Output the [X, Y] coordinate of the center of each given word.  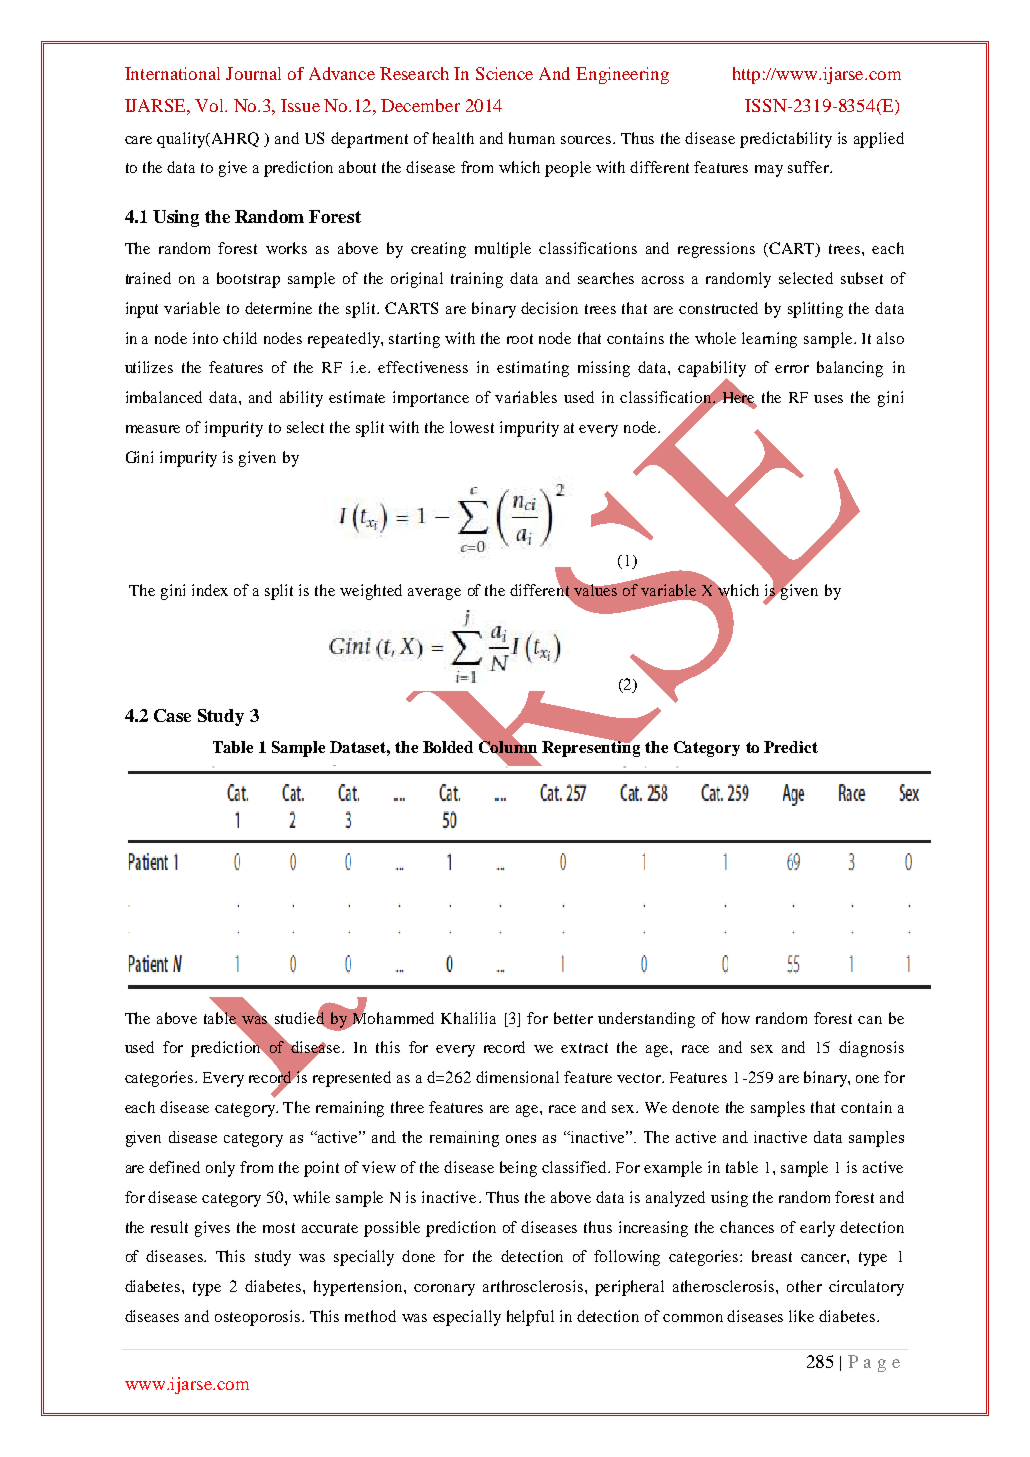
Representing [591, 748]
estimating [533, 369]
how [736, 1018]
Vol [211, 105]
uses [828, 399]
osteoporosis [259, 1318]
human [532, 138]
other [804, 1286]
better [573, 1018]
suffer [809, 167]
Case [172, 715]
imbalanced [164, 397]
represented [352, 1079]
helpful [530, 1318]
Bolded [448, 747]
